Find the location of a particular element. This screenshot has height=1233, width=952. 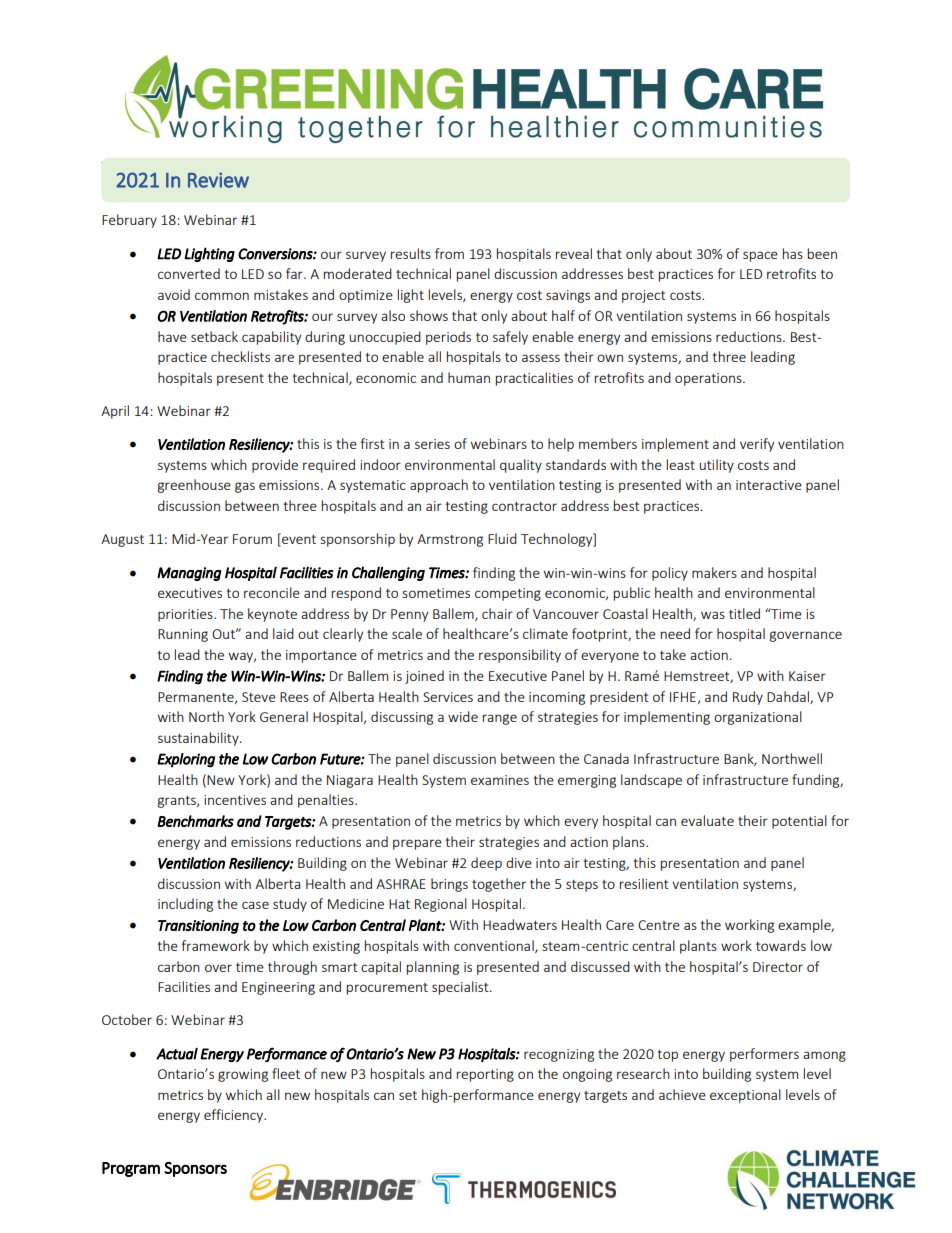

Armstrong is located at coordinates (450, 540).
